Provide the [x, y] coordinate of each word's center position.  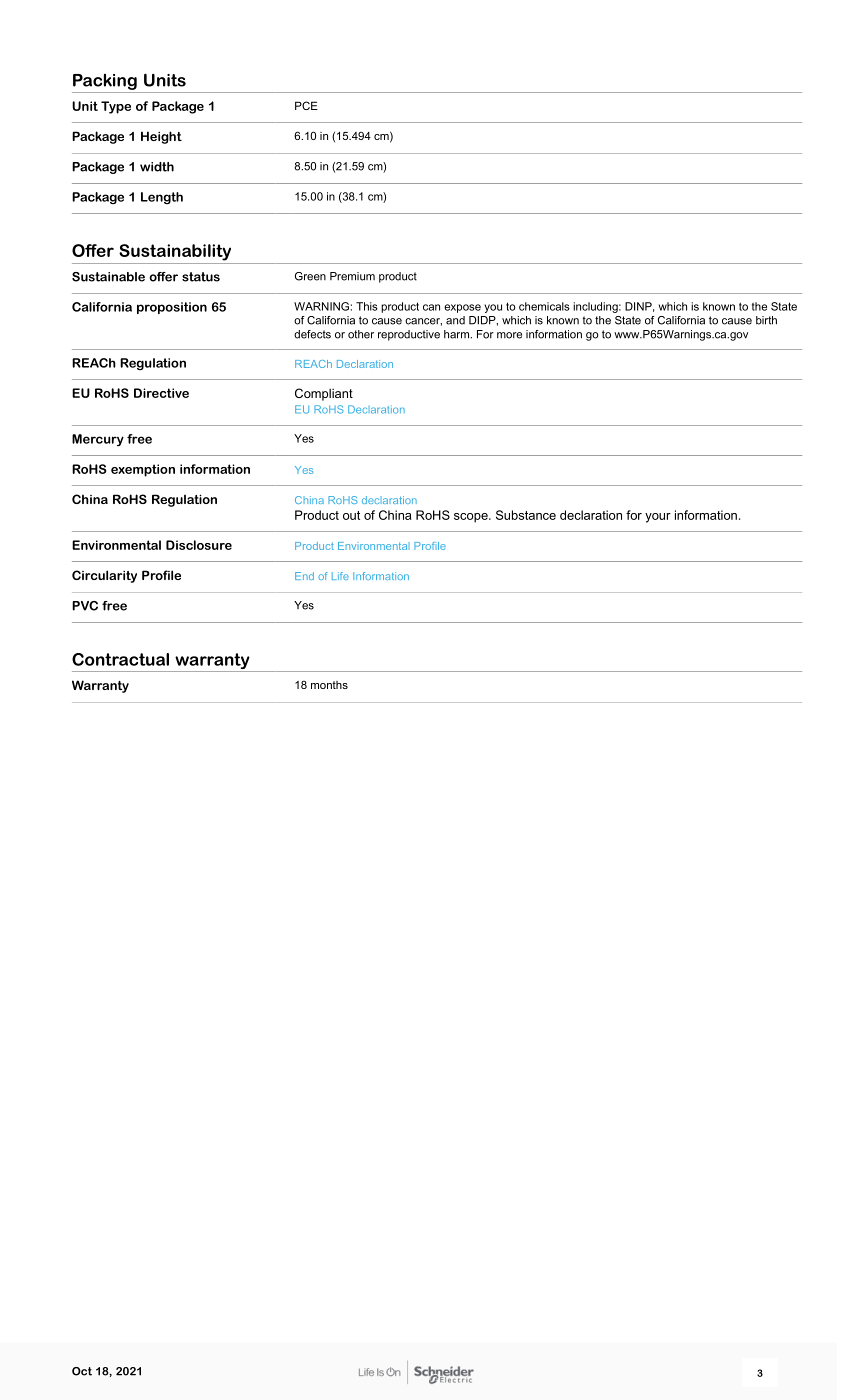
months [329, 685]
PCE [306, 105]
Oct [82, 1371]
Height [161, 137]
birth [766, 320]
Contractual [120, 659]
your [658, 518]
